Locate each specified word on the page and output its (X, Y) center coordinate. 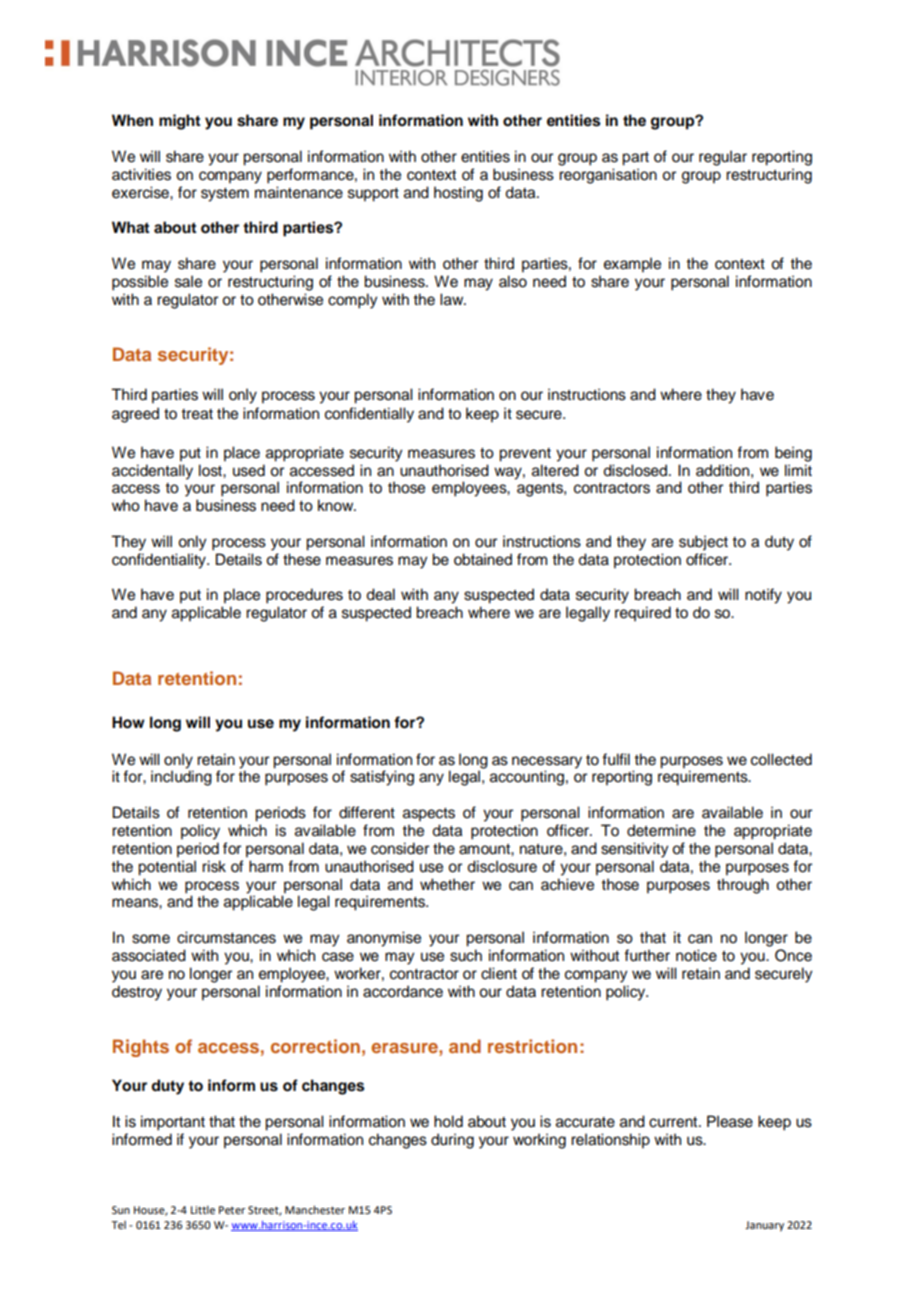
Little (203, 1210)
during (452, 1141)
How (128, 722)
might (180, 122)
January (764, 1226)
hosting (458, 194)
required (643, 614)
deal (380, 594)
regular (723, 158)
